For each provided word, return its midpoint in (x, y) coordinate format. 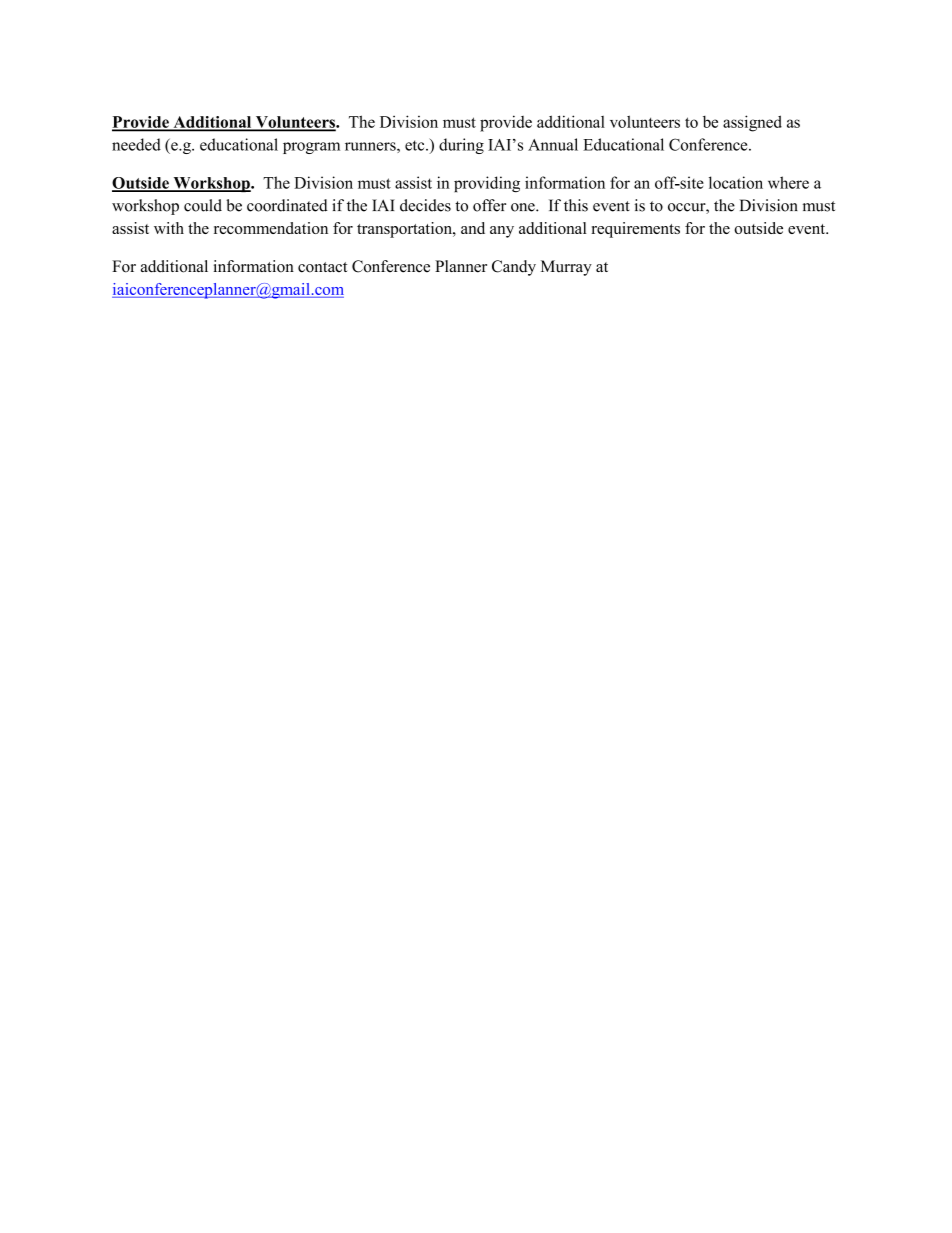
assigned (752, 123)
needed (136, 144)
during (461, 146)
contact (322, 267)
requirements (635, 230)
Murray (566, 268)
